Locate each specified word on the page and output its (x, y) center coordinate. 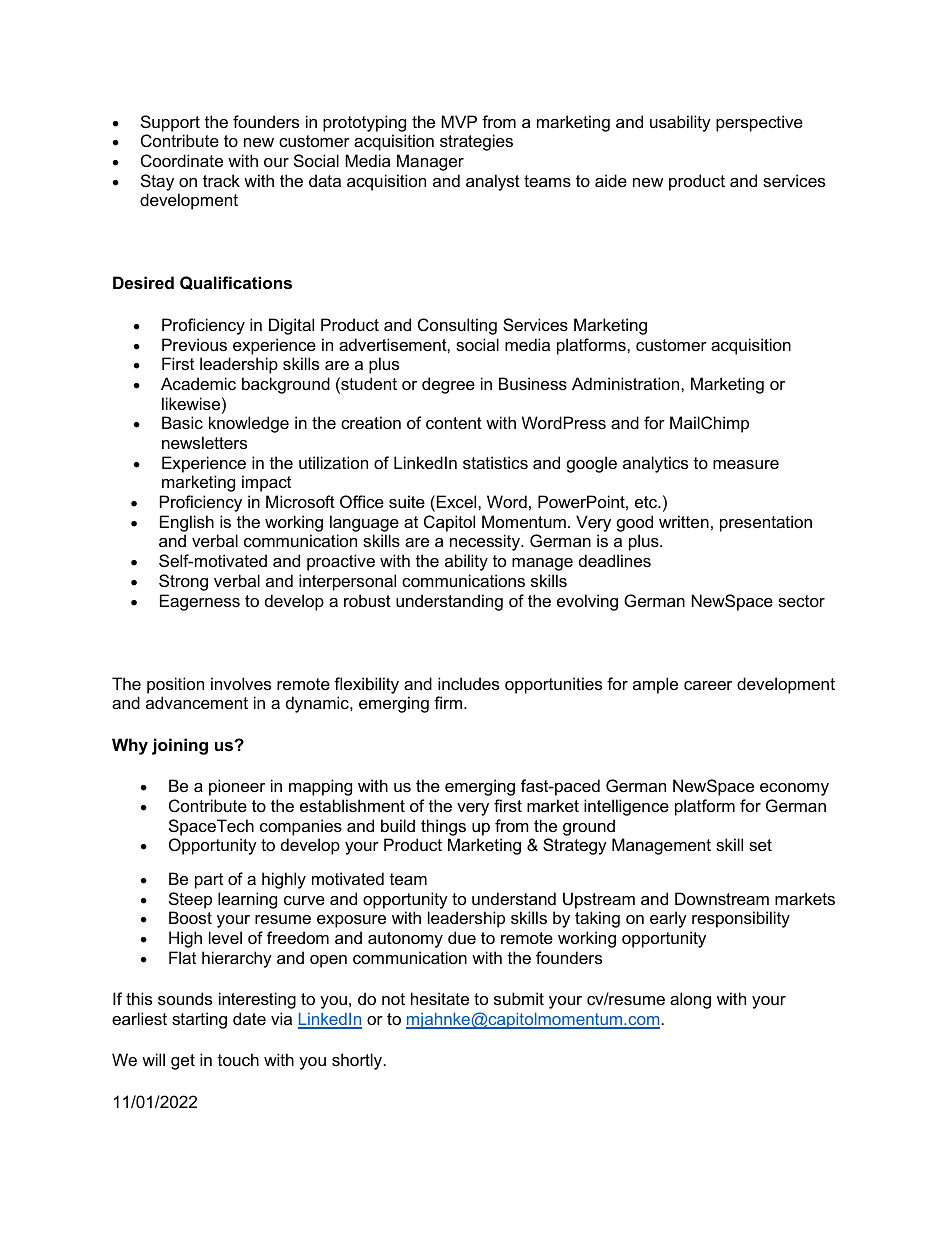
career (708, 685)
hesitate (440, 998)
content (454, 423)
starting (199, 1020)
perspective (759, 123)
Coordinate (182, 160)
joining (180, 746)
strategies (476, 142)
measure (746, 464)
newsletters (204, 442)
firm (449, 702)
